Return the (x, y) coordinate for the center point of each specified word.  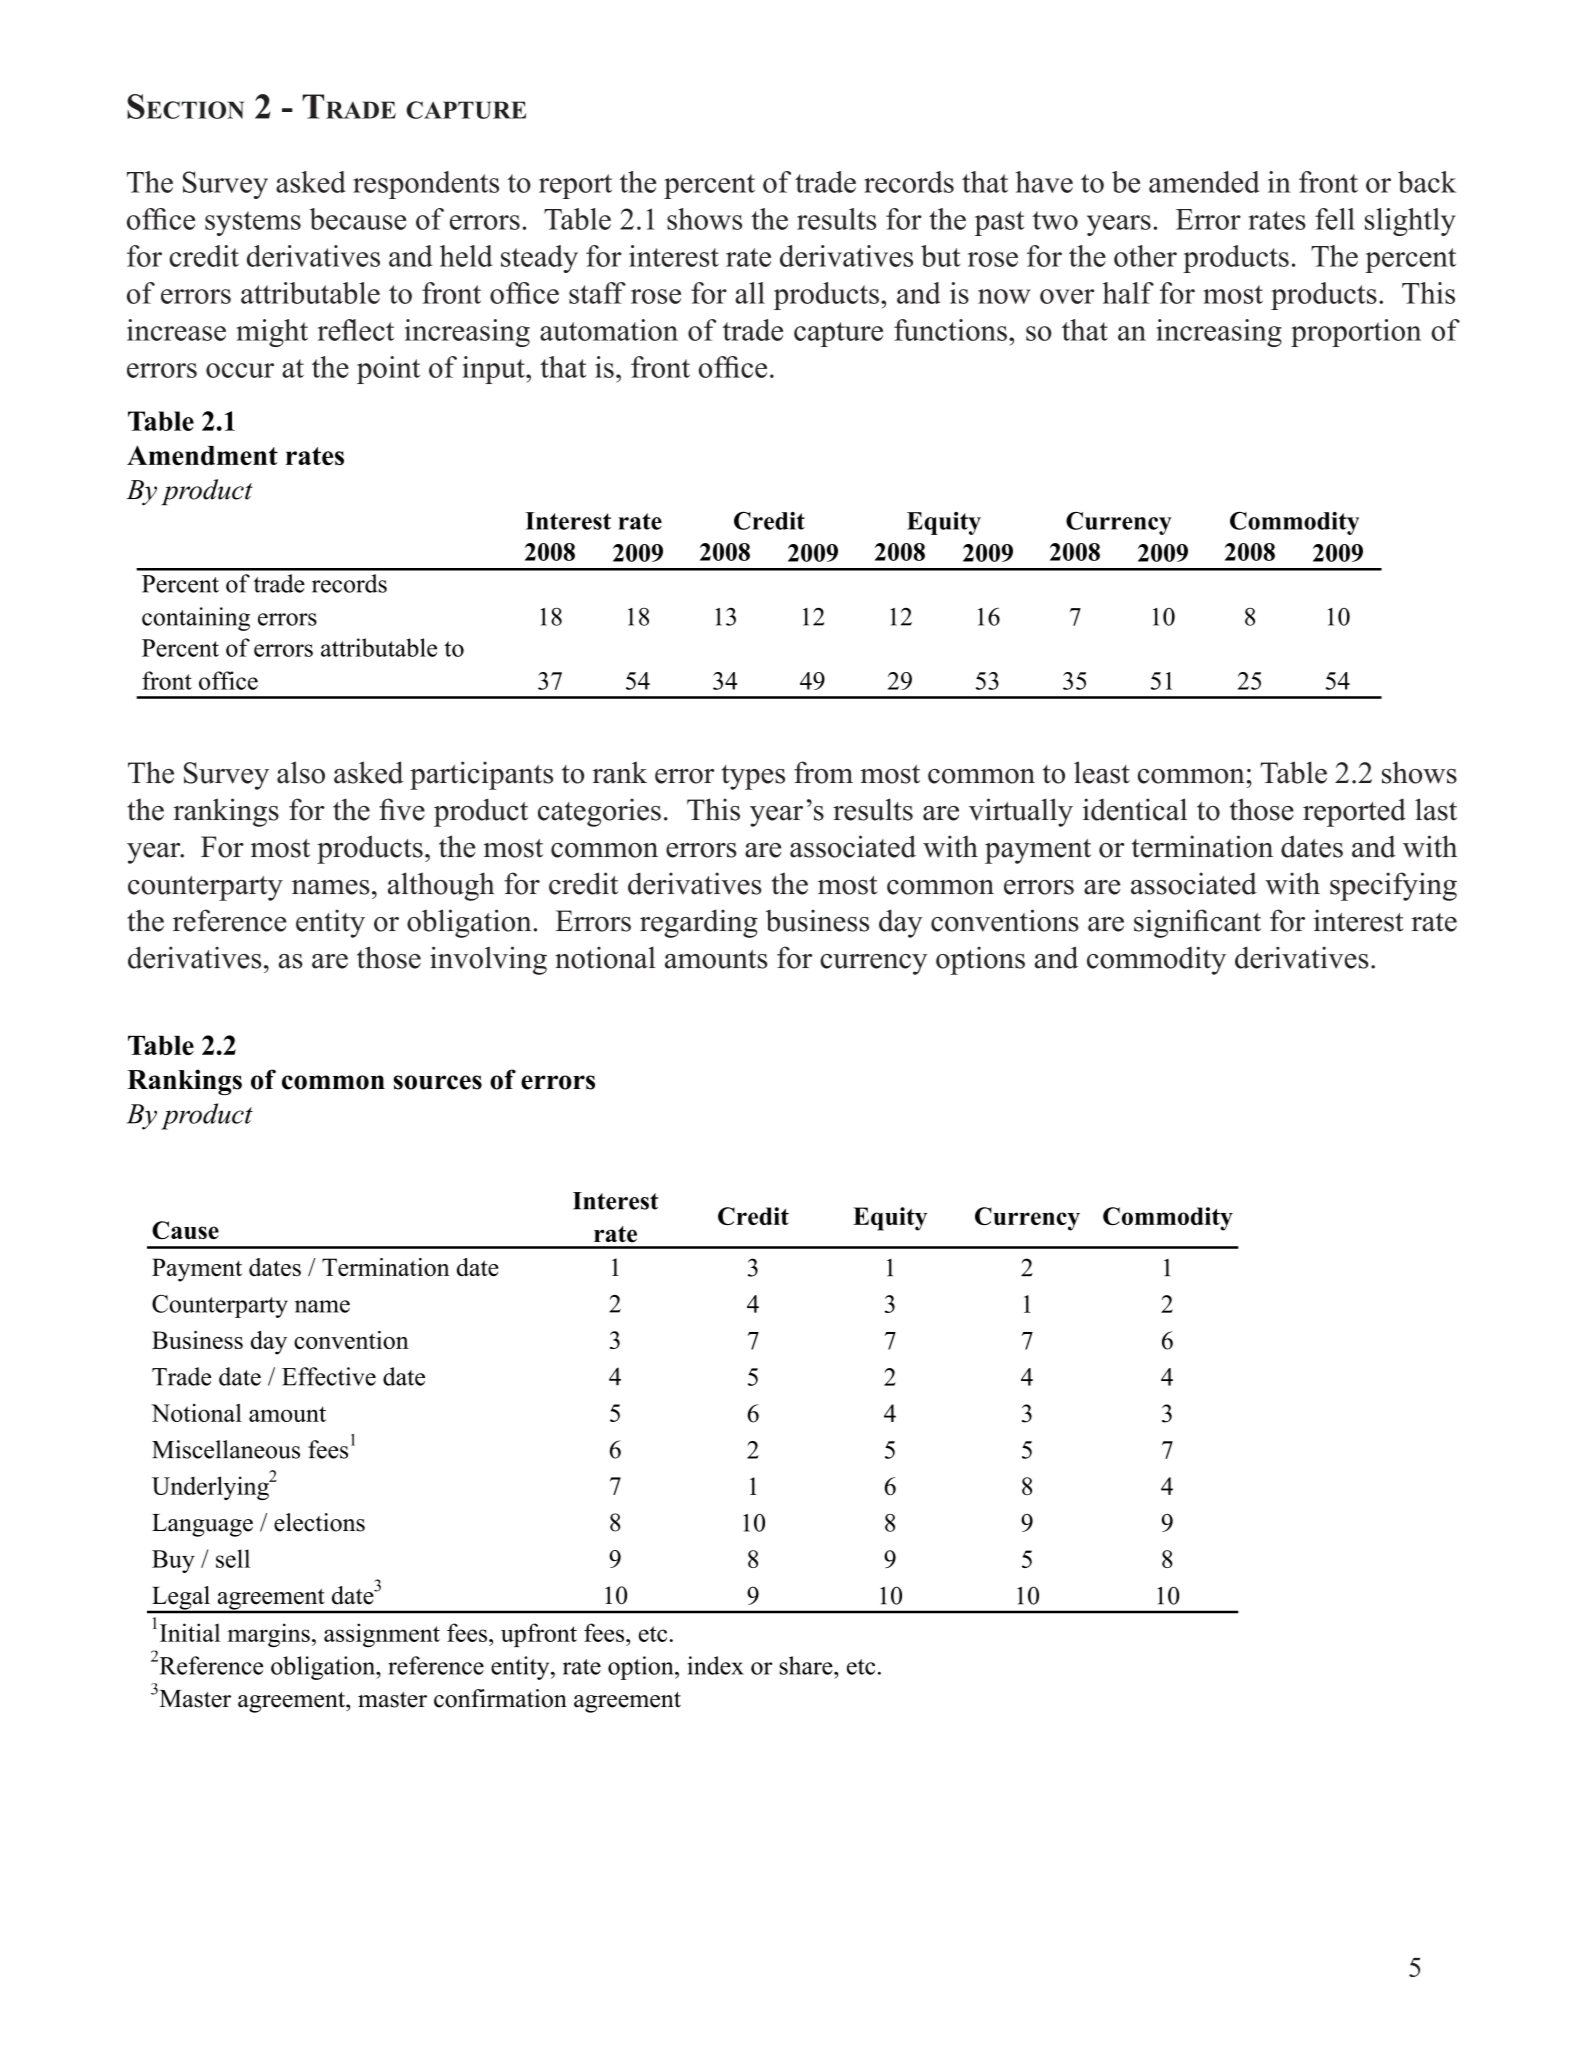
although (441, 886)
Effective (329, 1376)
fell (1335, 219)
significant (1197, 923)
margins (269, 1635)
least (1102, 772)
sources (437, 1082)
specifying (1393, 886)
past (999, 223)
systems (253, 223)
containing (196, 619)
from (823, 772)
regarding (699, 923)
